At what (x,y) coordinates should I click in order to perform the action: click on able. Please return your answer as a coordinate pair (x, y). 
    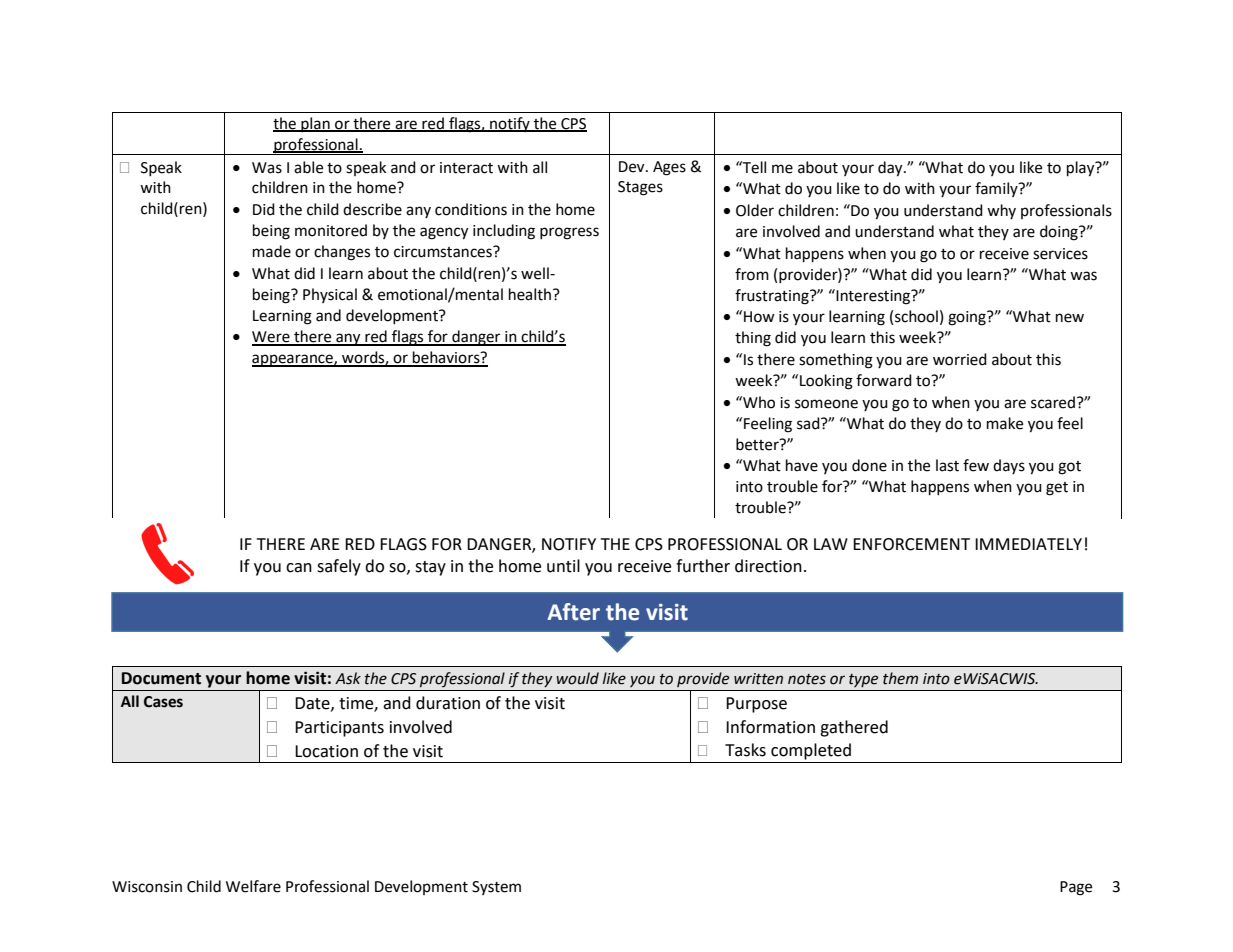
    Looking at the image, I should click on (308, 167).
